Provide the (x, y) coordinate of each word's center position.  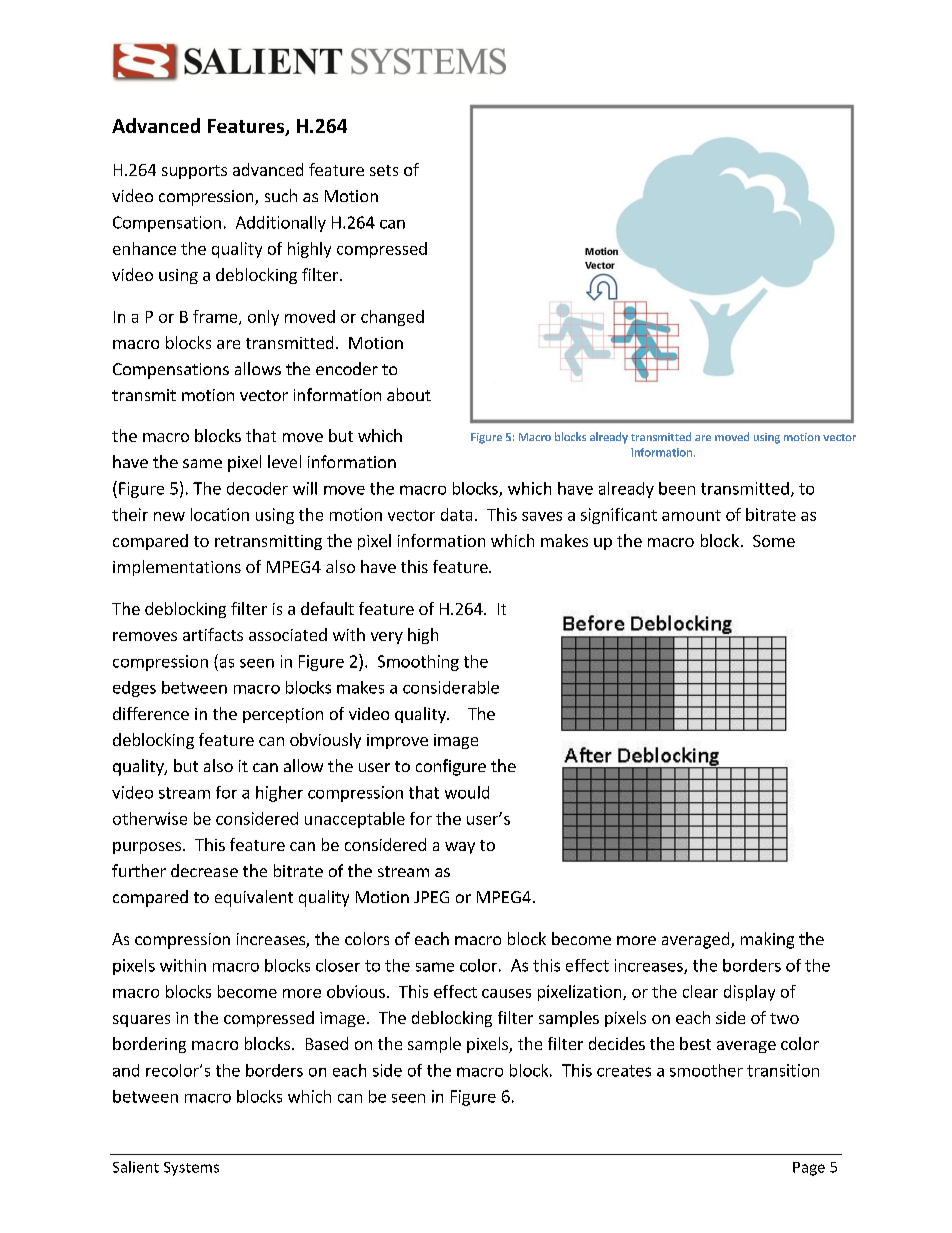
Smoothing (418, 663)
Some (774, 541)
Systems (191, 1169)
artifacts (213, 634)
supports (194, 172)
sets (384, 170)
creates (624, 1071)
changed (392, 318)
